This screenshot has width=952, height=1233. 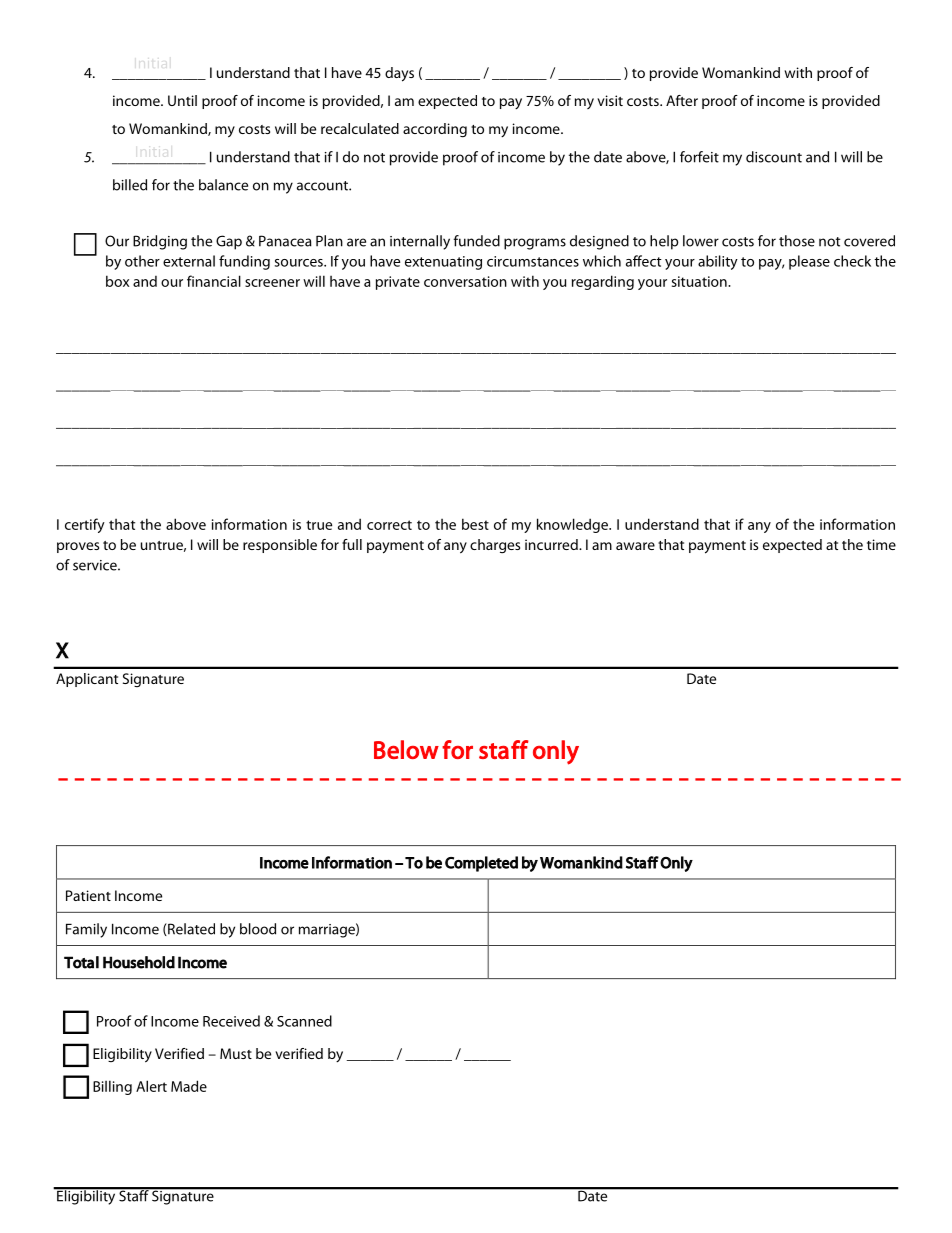 What do you see at coordinates (809, 262) in the screenshot?
I see `please` at bounding box center [809, 262].
